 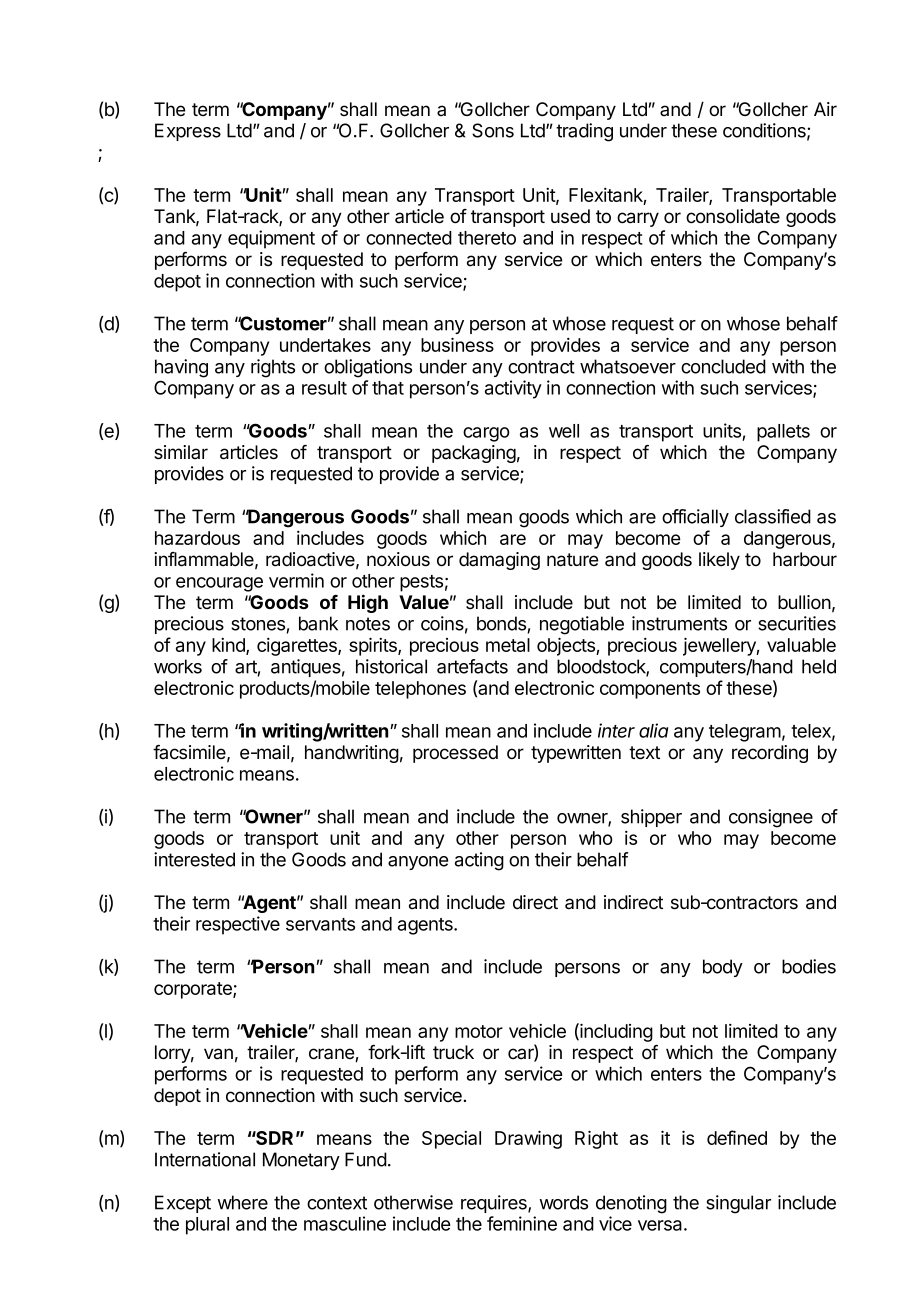 I want to click on trading, so click(x=584, y=132).
